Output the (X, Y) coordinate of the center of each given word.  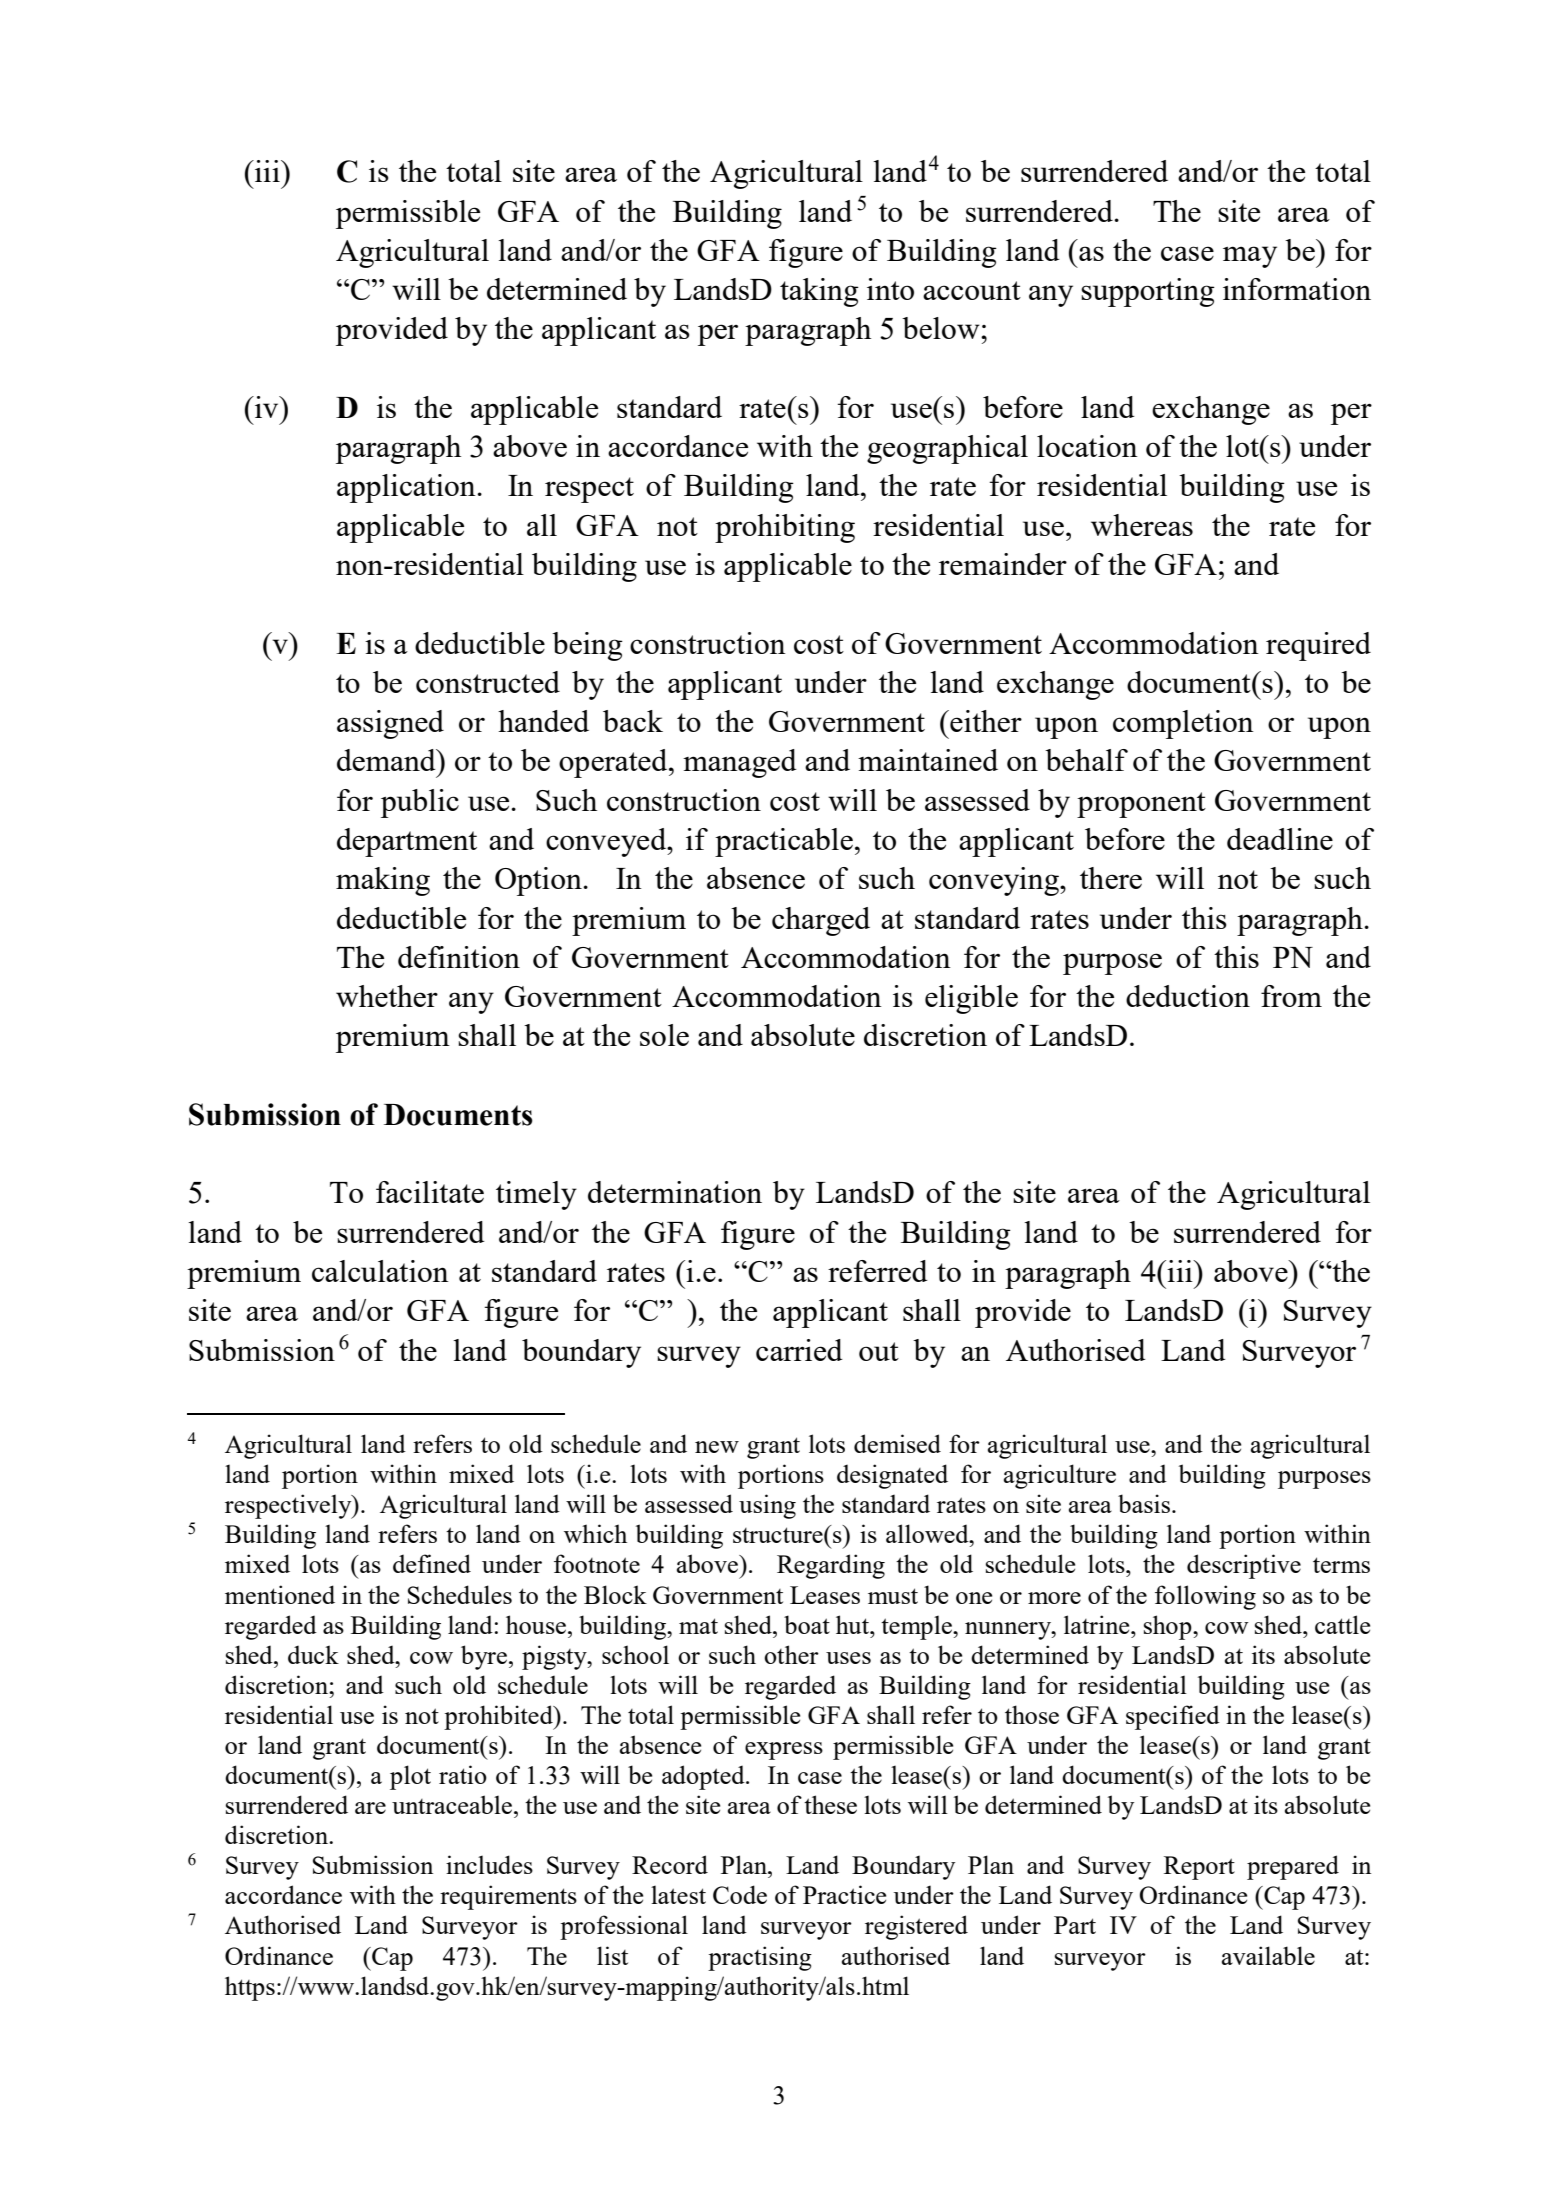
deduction (1188, 996)
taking (819, 292)
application (407, 488)
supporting (1148, 292)
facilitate (430, 1192)
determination (675, 1192)
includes (489, 1864)
